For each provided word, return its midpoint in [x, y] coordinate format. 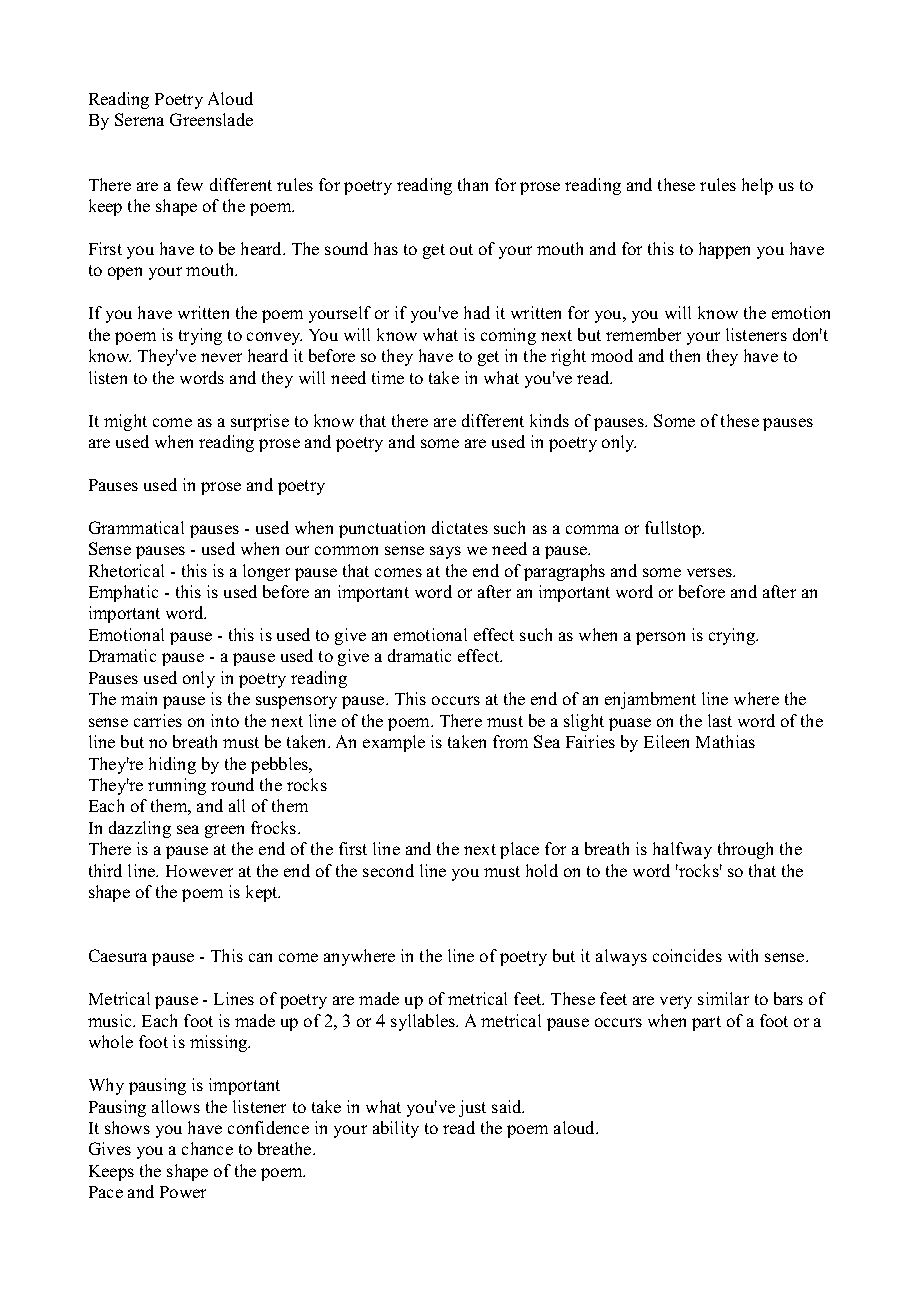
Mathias [725, 741]
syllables [424, 1022]
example [394, 743]
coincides [687, 955]
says [445, 552]
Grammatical [136, 527]
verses [710, 572]
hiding [172, 765]
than [473, 184]
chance [207, 1148]
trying [200, 336]
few [190, 184]
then [685, 355]
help [757, 186]
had [477, 312]
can [260, 957]
